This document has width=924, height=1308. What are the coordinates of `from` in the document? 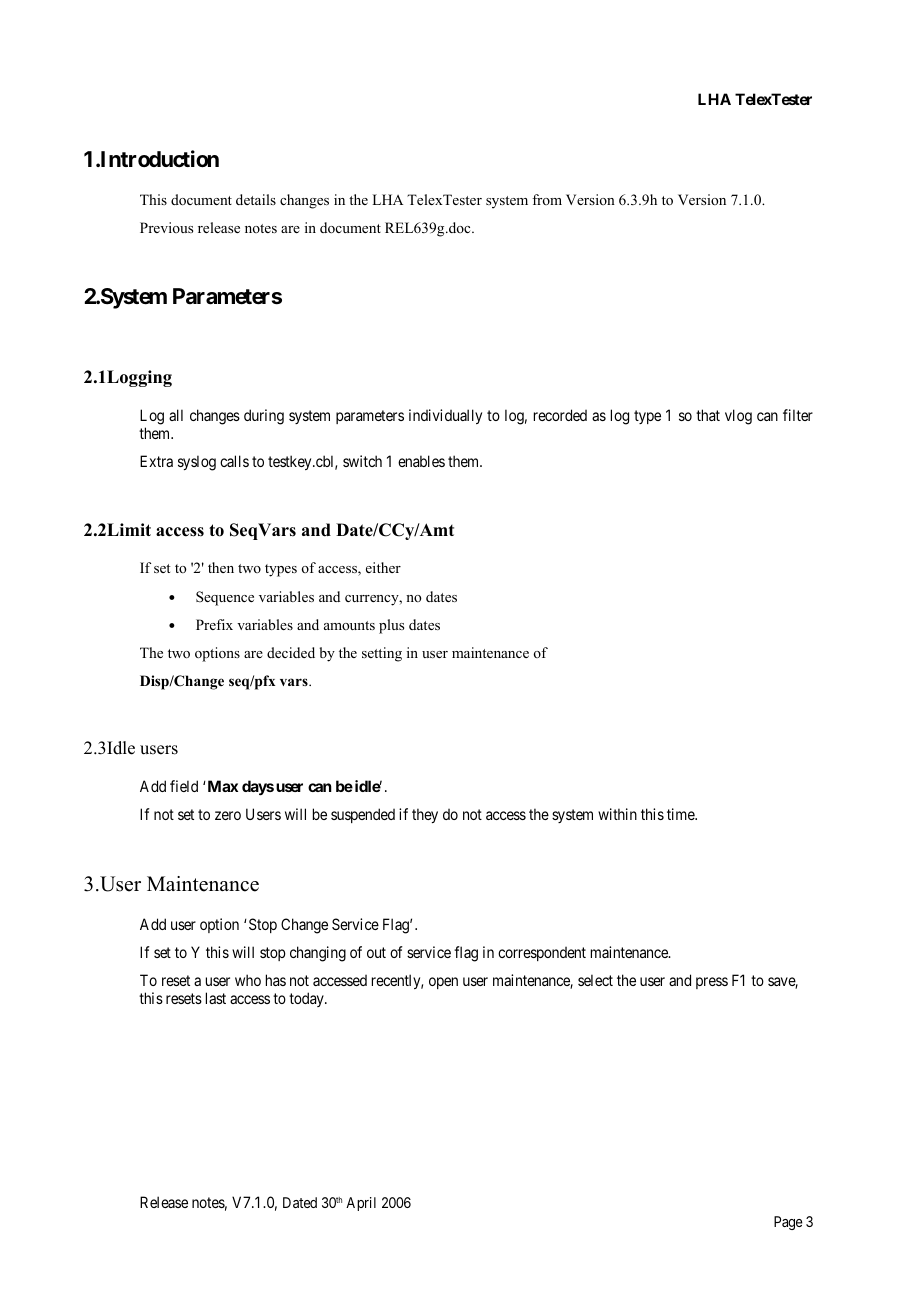 It's located at (547, 199).
